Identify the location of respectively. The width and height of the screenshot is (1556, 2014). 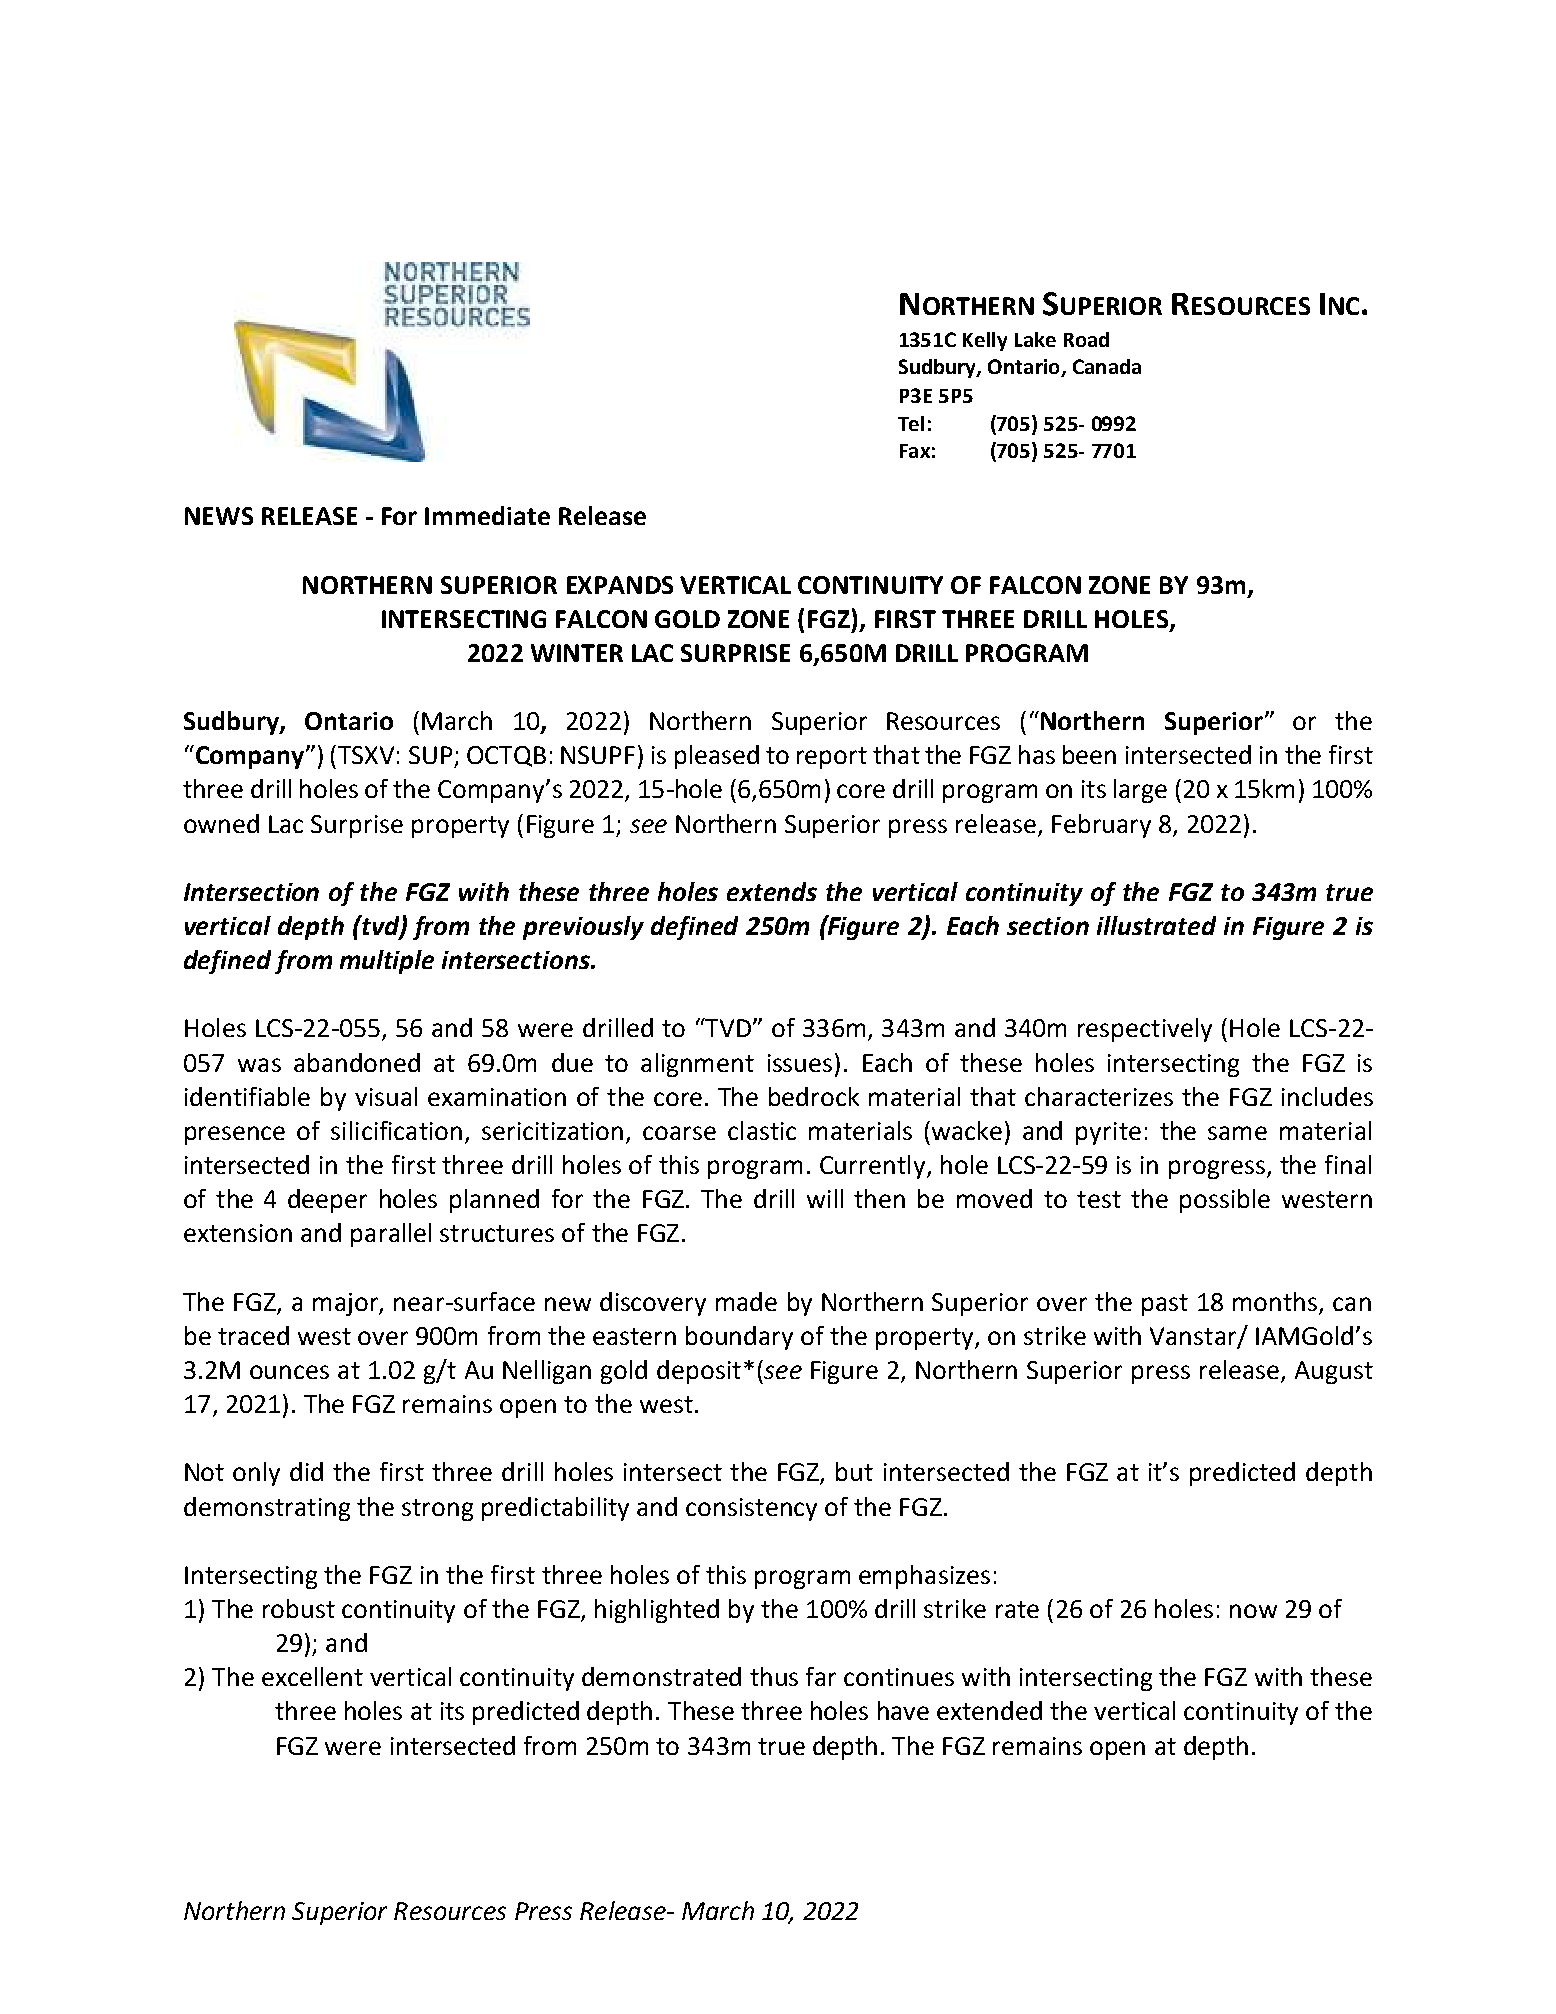
(1145, 1030).
